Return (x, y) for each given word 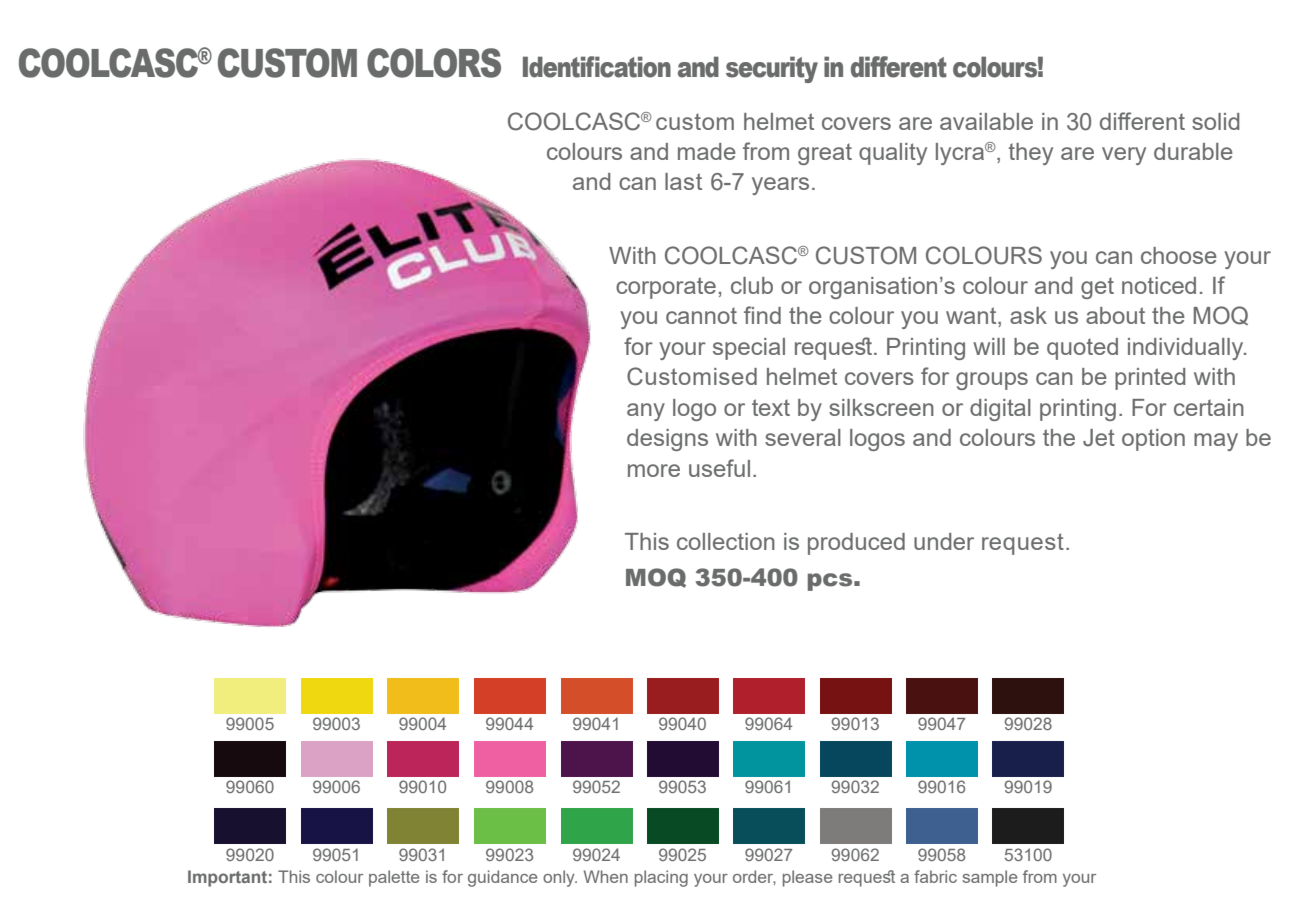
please (807, 878)
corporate (666, 288)
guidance (502, 878)
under (944, 541)
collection (726, 541)
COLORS (434, 63)
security (772, 69)
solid (1215, 121)
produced (856, 544)
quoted (1082, 349)
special (749, 349)
